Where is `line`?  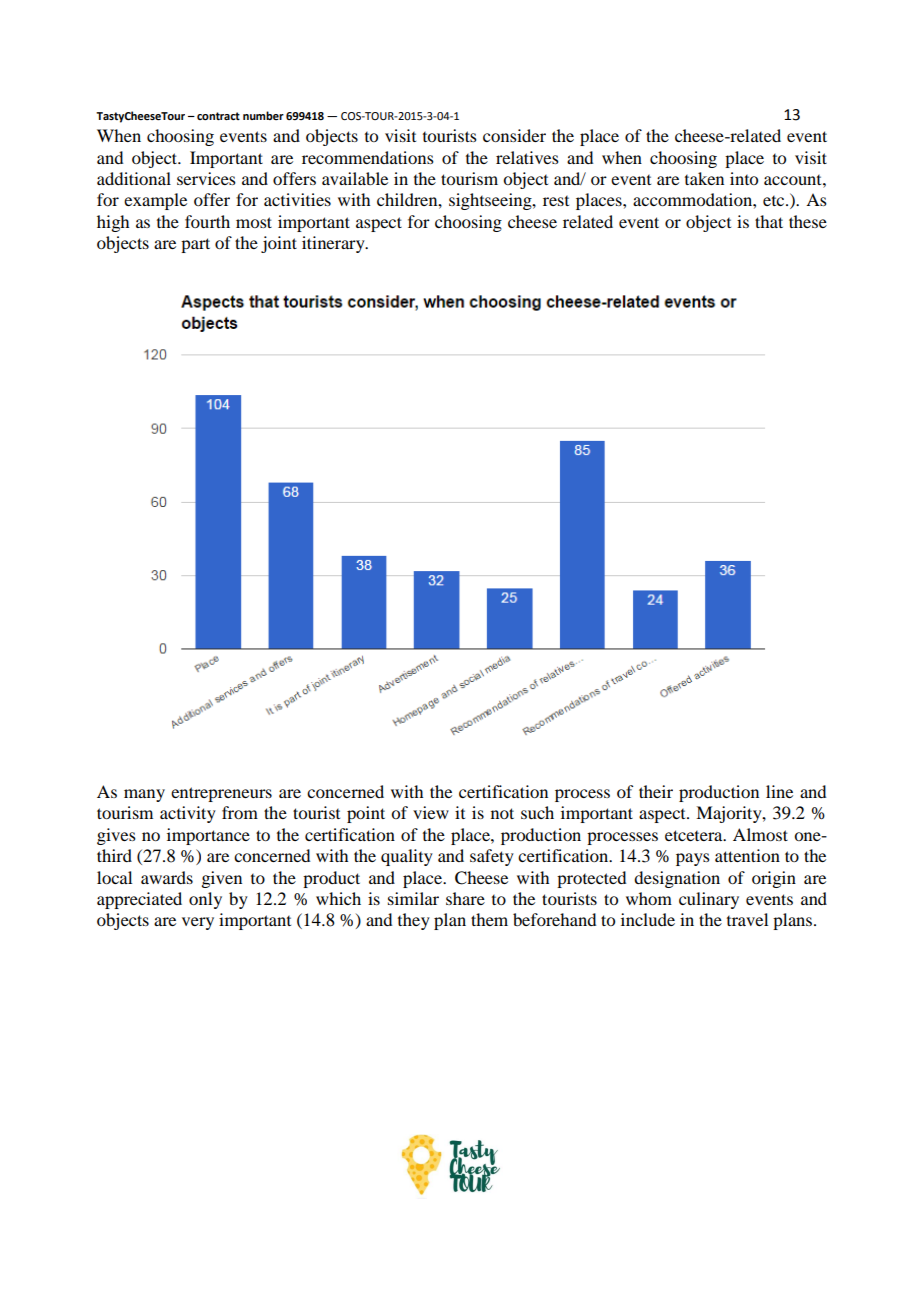 line is located at coordinates (779, 791).
